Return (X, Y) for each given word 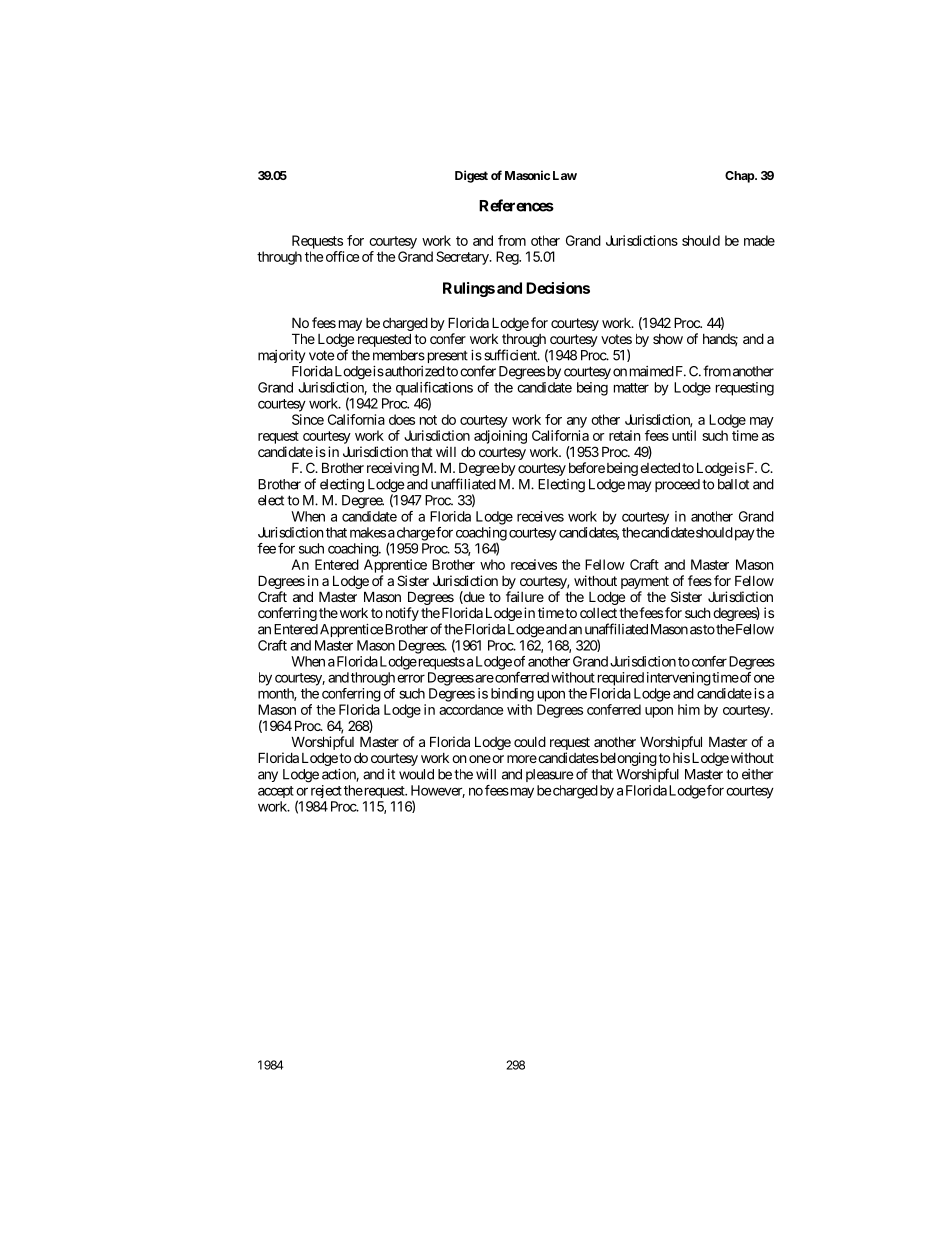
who (492, 564)
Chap (740, 177)
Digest (471, 176)
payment (645, 582)
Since (308, 419)
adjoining (500, 437)
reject (326, 791)
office (342, 256)
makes (368, 532)
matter (631, 388)
